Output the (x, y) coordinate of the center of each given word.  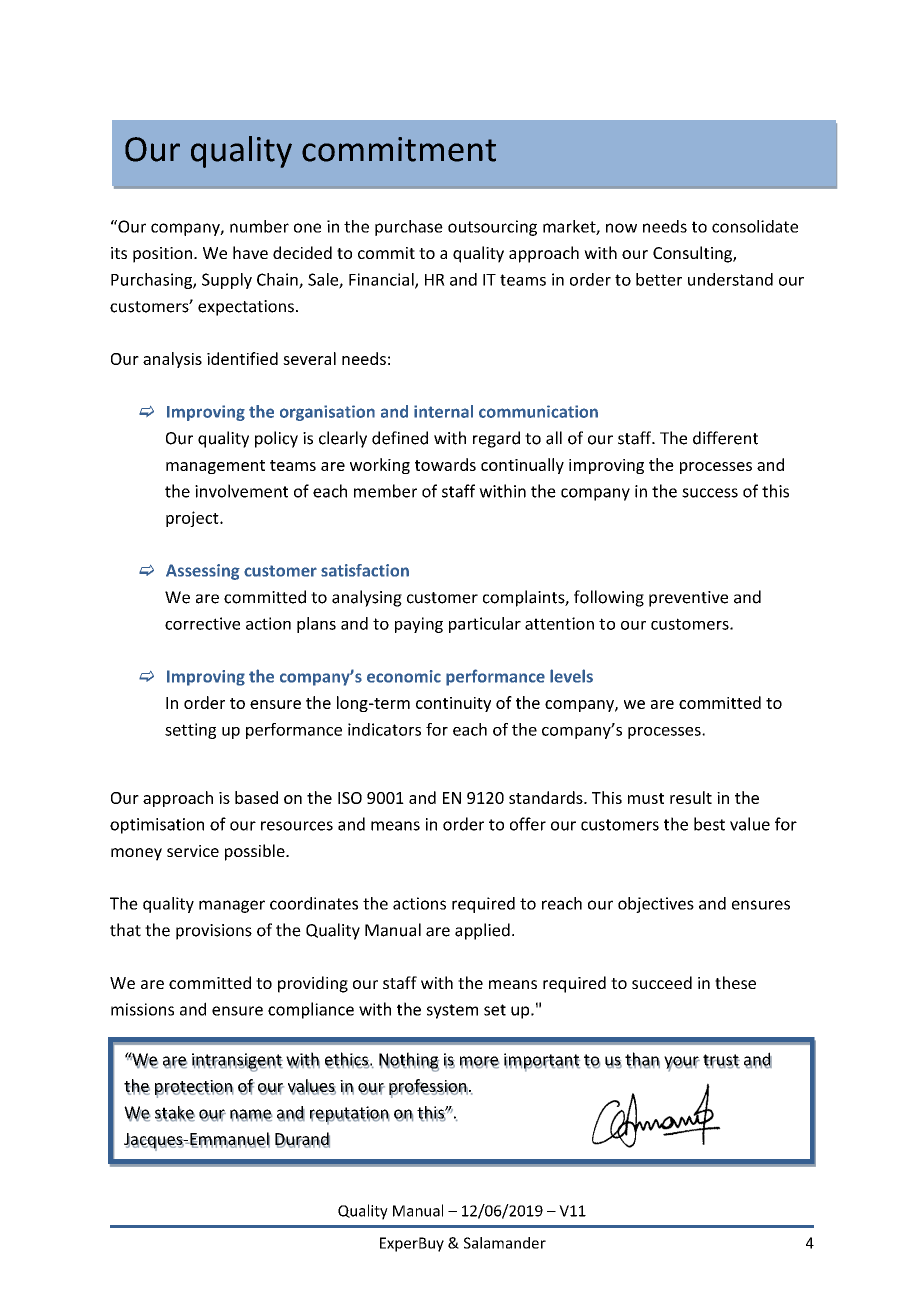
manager (232, 906)
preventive (688, 599)
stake (175, 1113)
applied (482, 931)
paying (419, 625)
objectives (656, 905)
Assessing (203, 572)
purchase (409, 228)
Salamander (505, 1243)
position (162, 255)
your (682, 1063)
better (659, 279)
